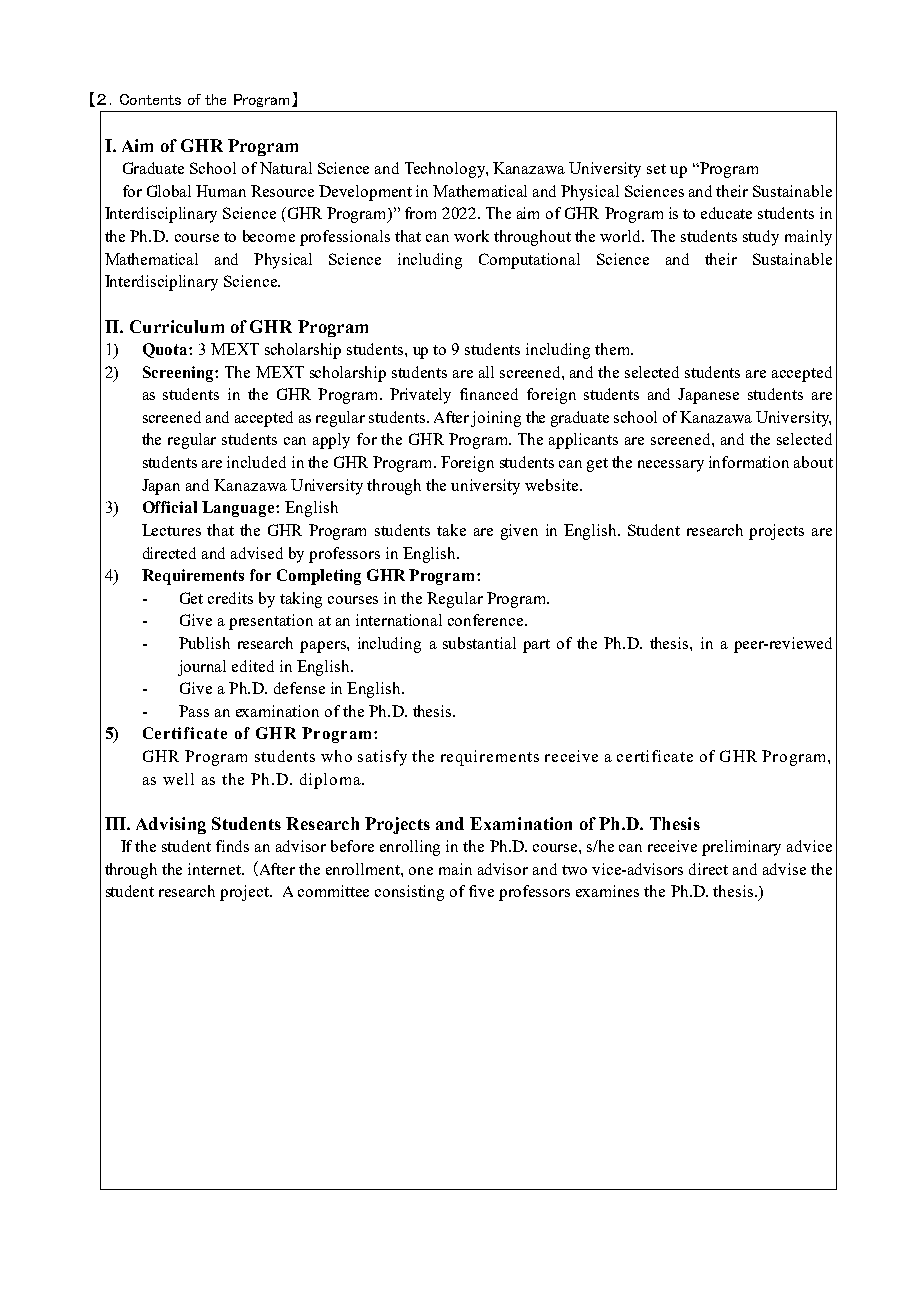  What do you see at coordinates (420, 213) in the screenshot?
I see `from` at bounding box center [420, 213].
